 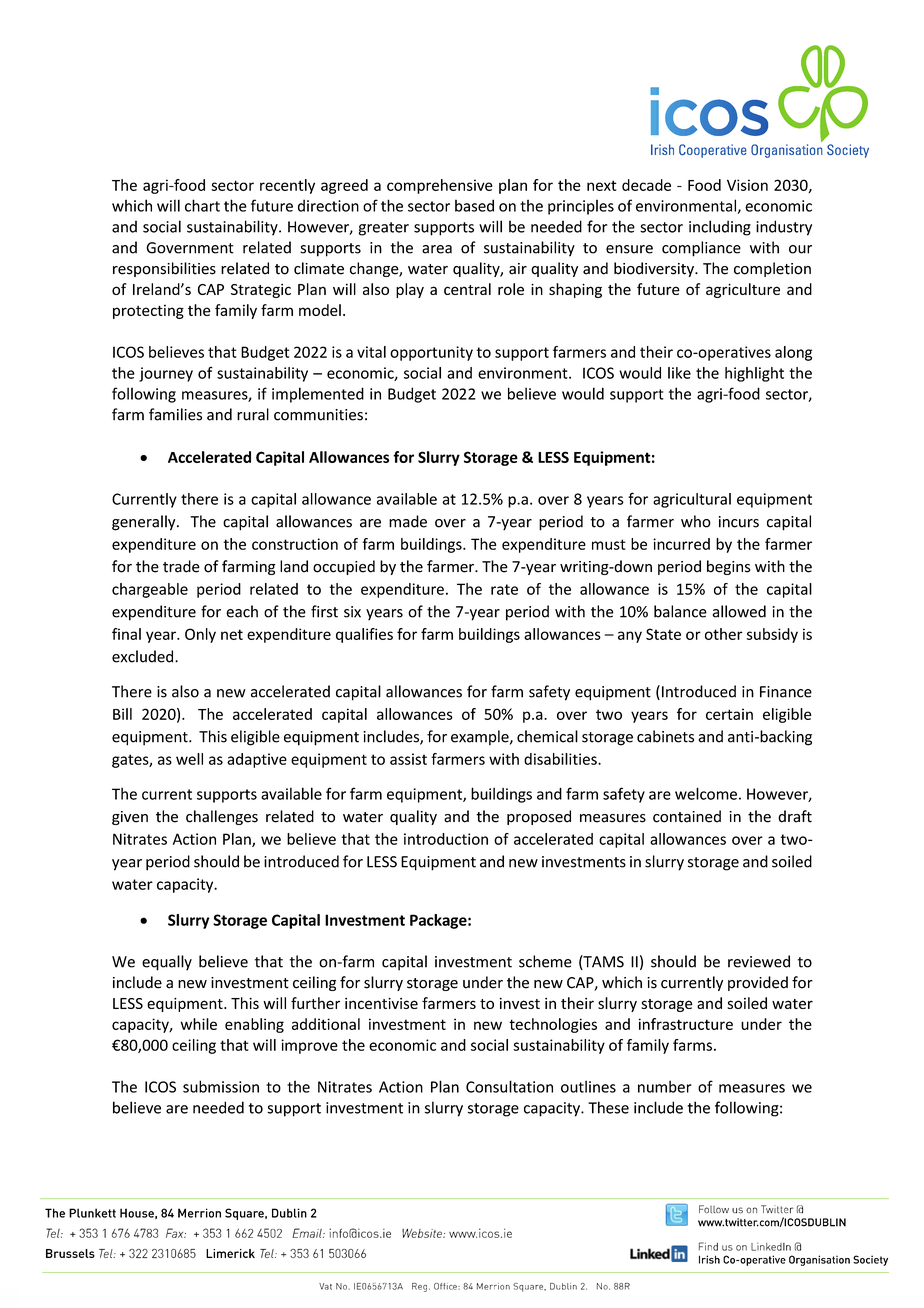 What do you see at coordinates (720, 228) in the screenshot?
I see `including` at bounding box center [720, 228].
